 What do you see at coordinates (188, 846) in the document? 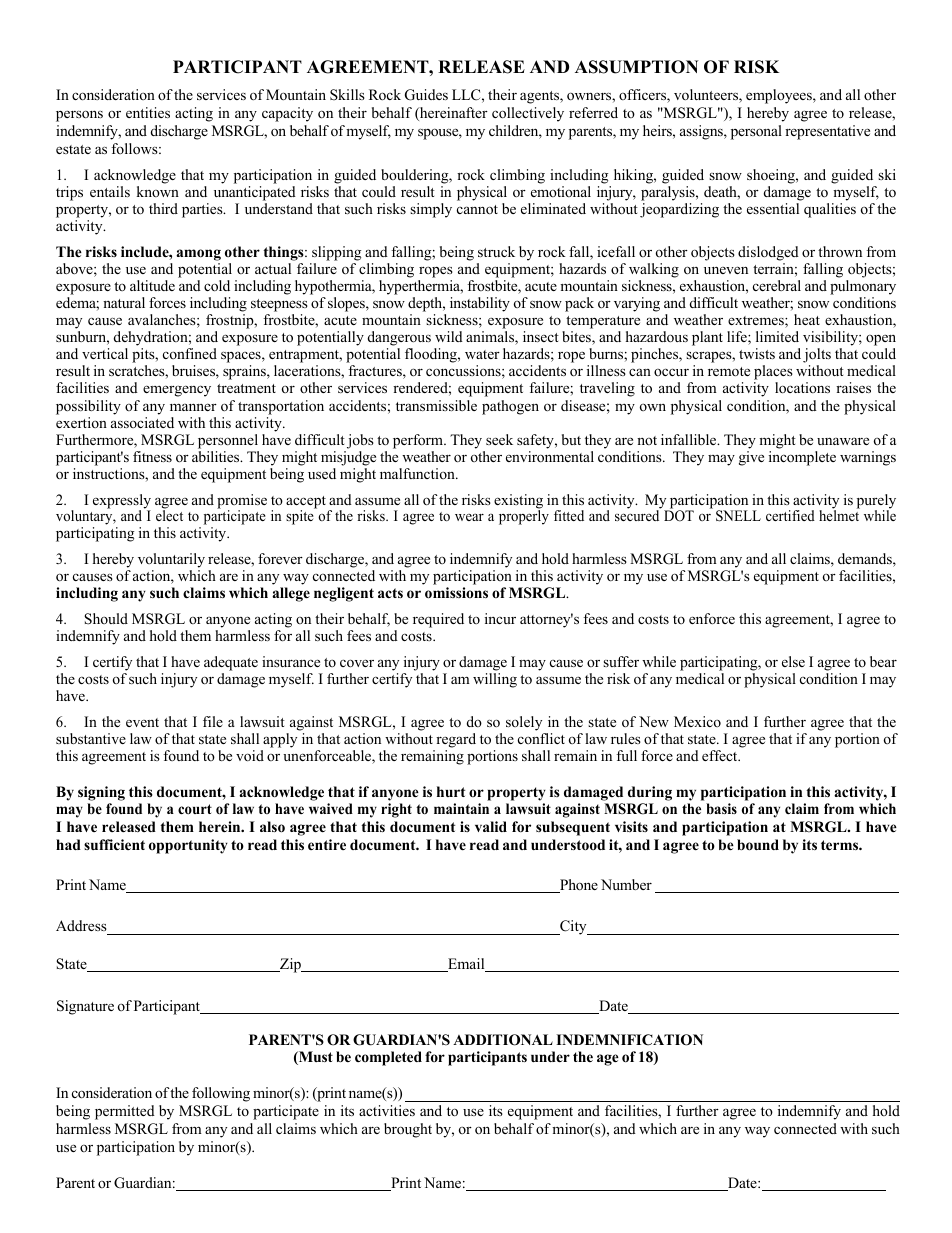
I see `opportunity` at bounding box center [188, 846].
